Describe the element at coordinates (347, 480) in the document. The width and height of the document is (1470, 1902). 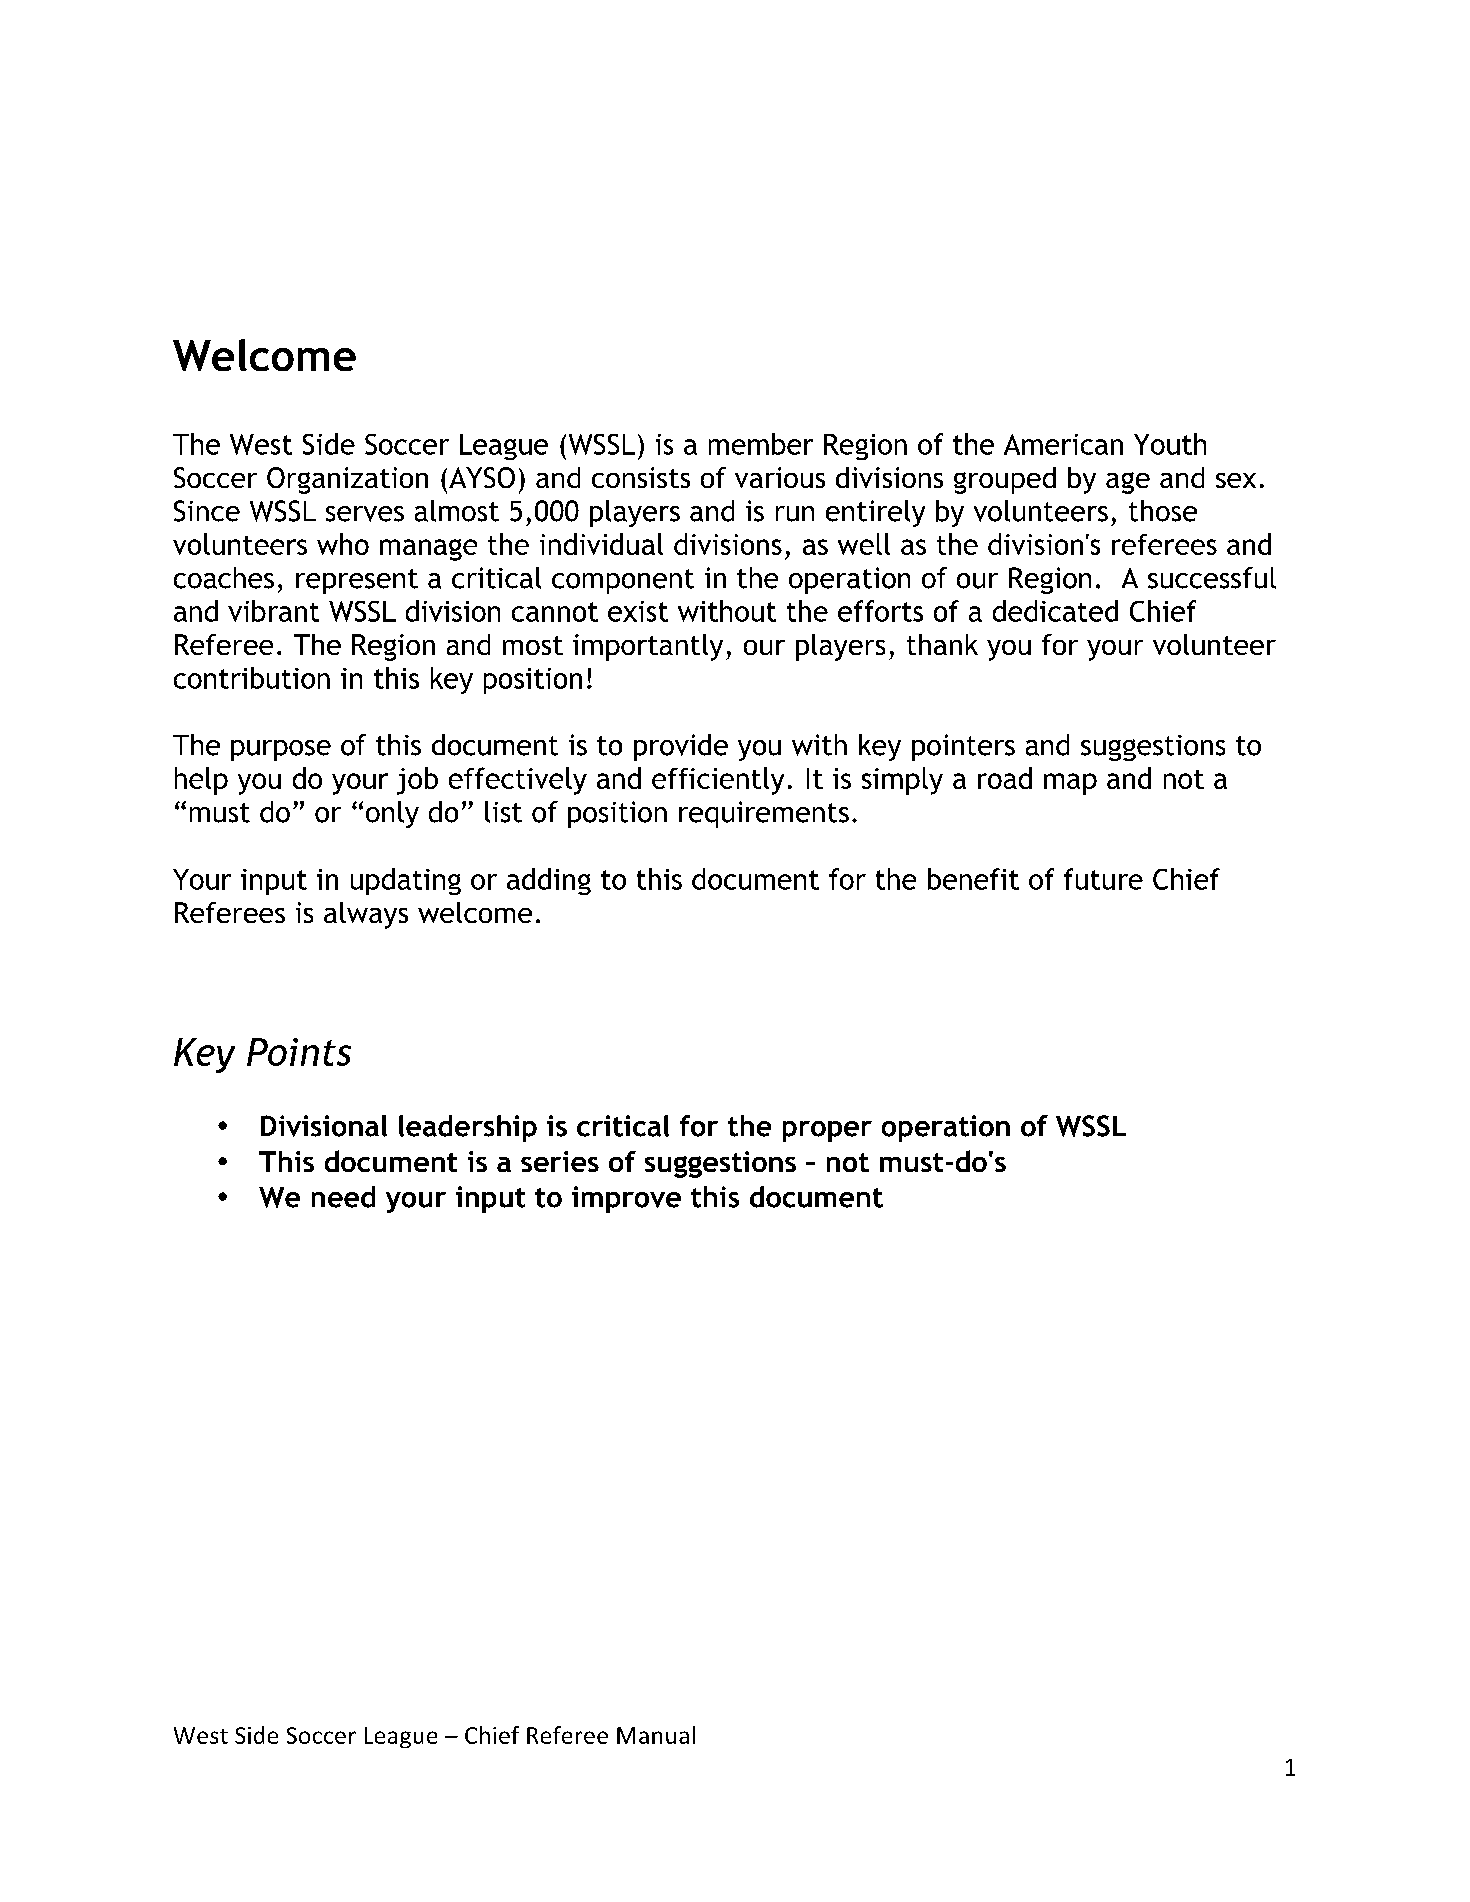
I see `Organization` at that location.
